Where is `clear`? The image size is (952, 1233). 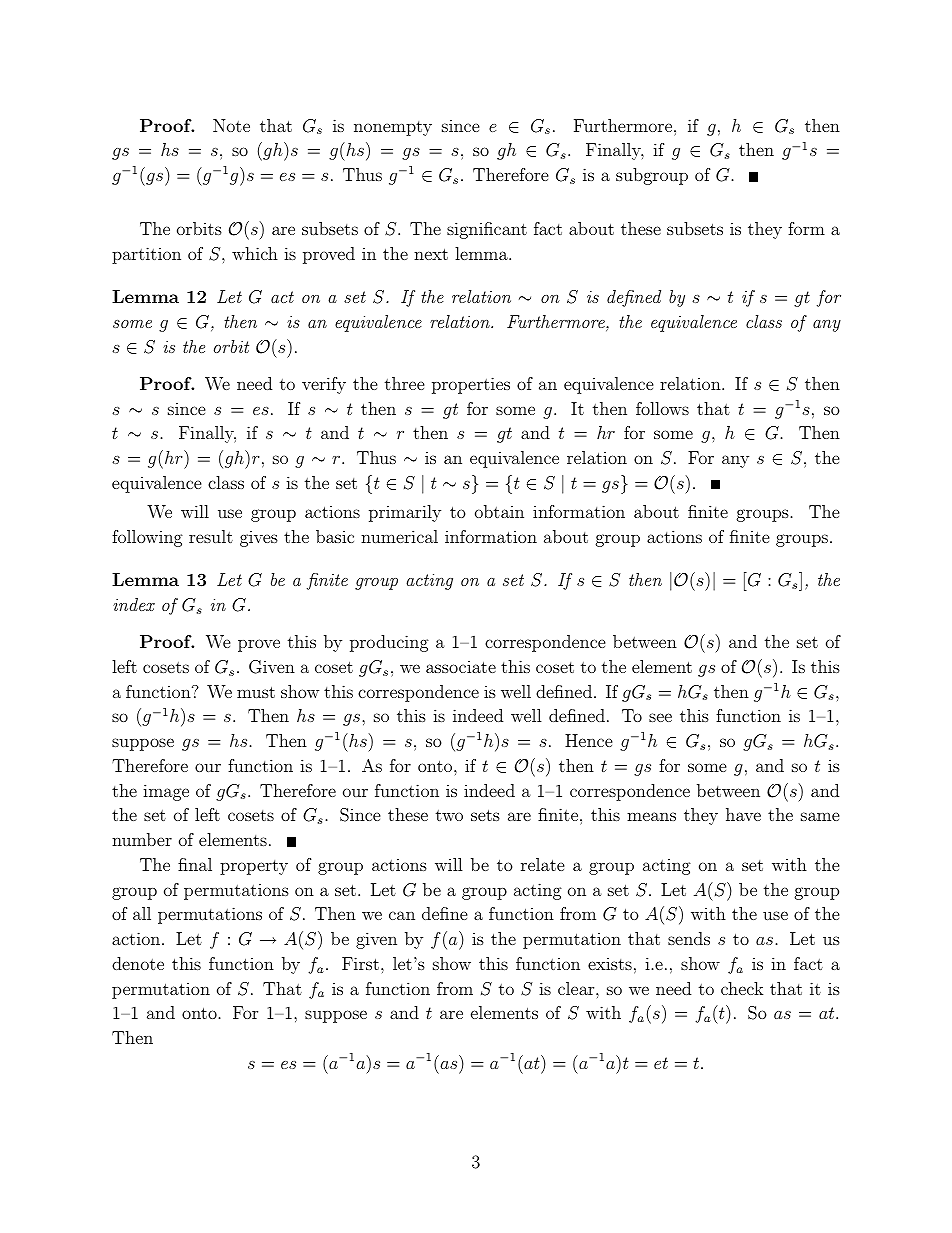
clear is located at coordinates (577, 988).
